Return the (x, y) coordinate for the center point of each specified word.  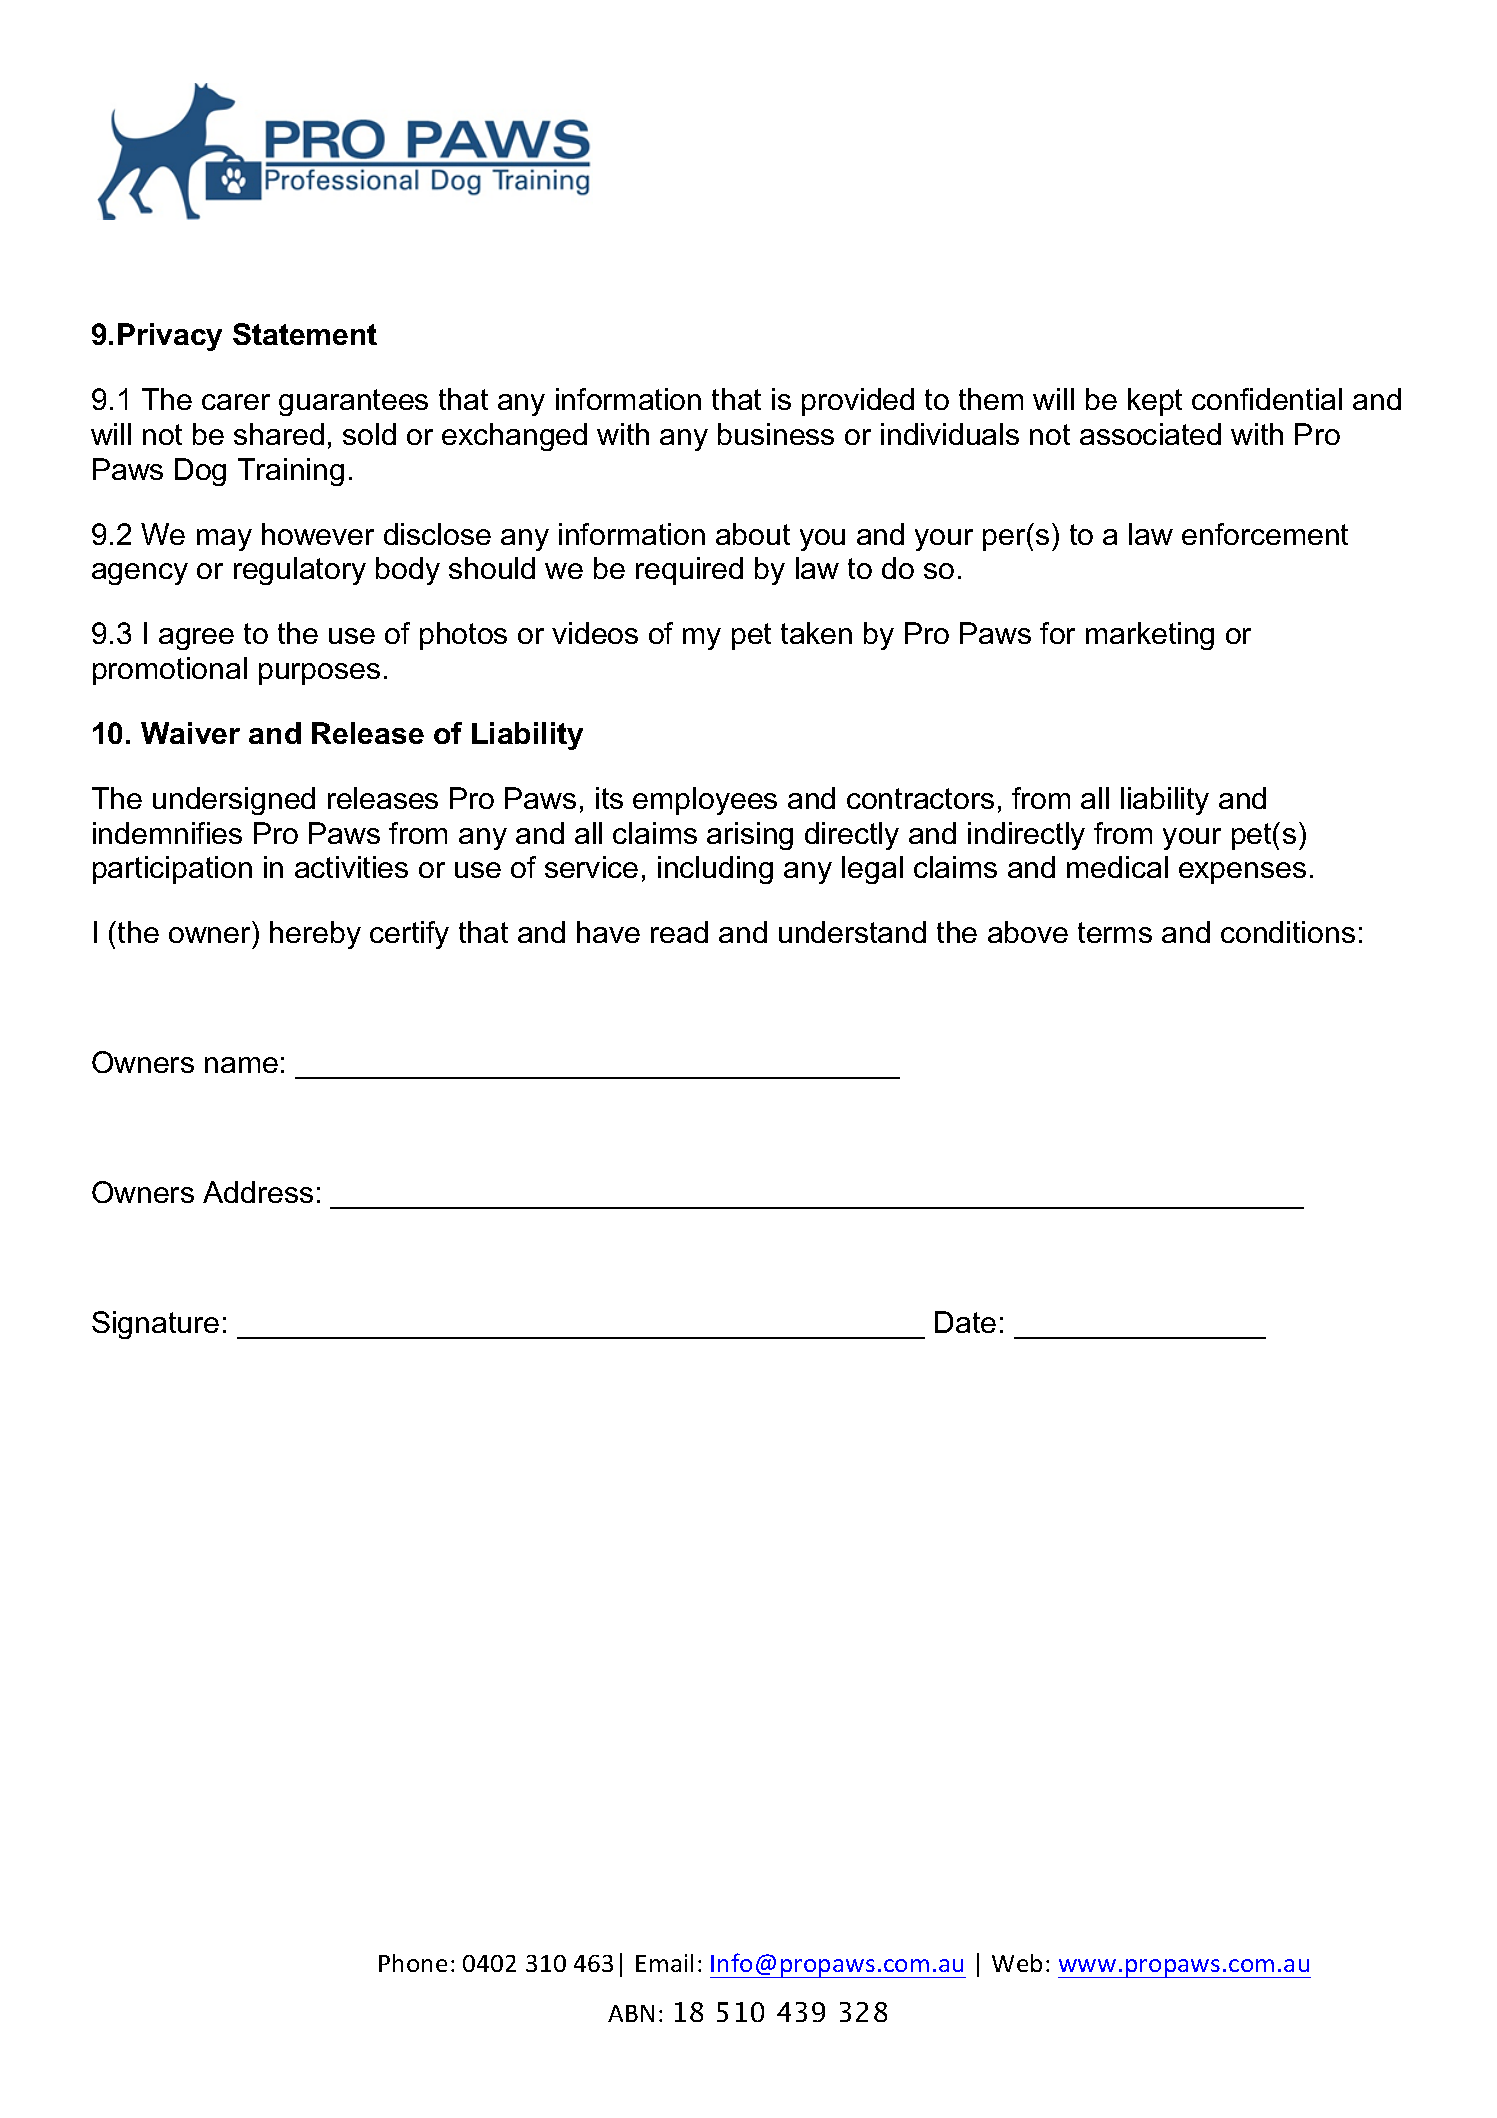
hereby (315, 935)
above (1028, 932)
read (679, 932)
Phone (413, 1963)
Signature (155, 1325)
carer (236, 402)
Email (664, 1963)
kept (1155, 402)
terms (1115, 932)
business (776, 434)
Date (965, 1322)
